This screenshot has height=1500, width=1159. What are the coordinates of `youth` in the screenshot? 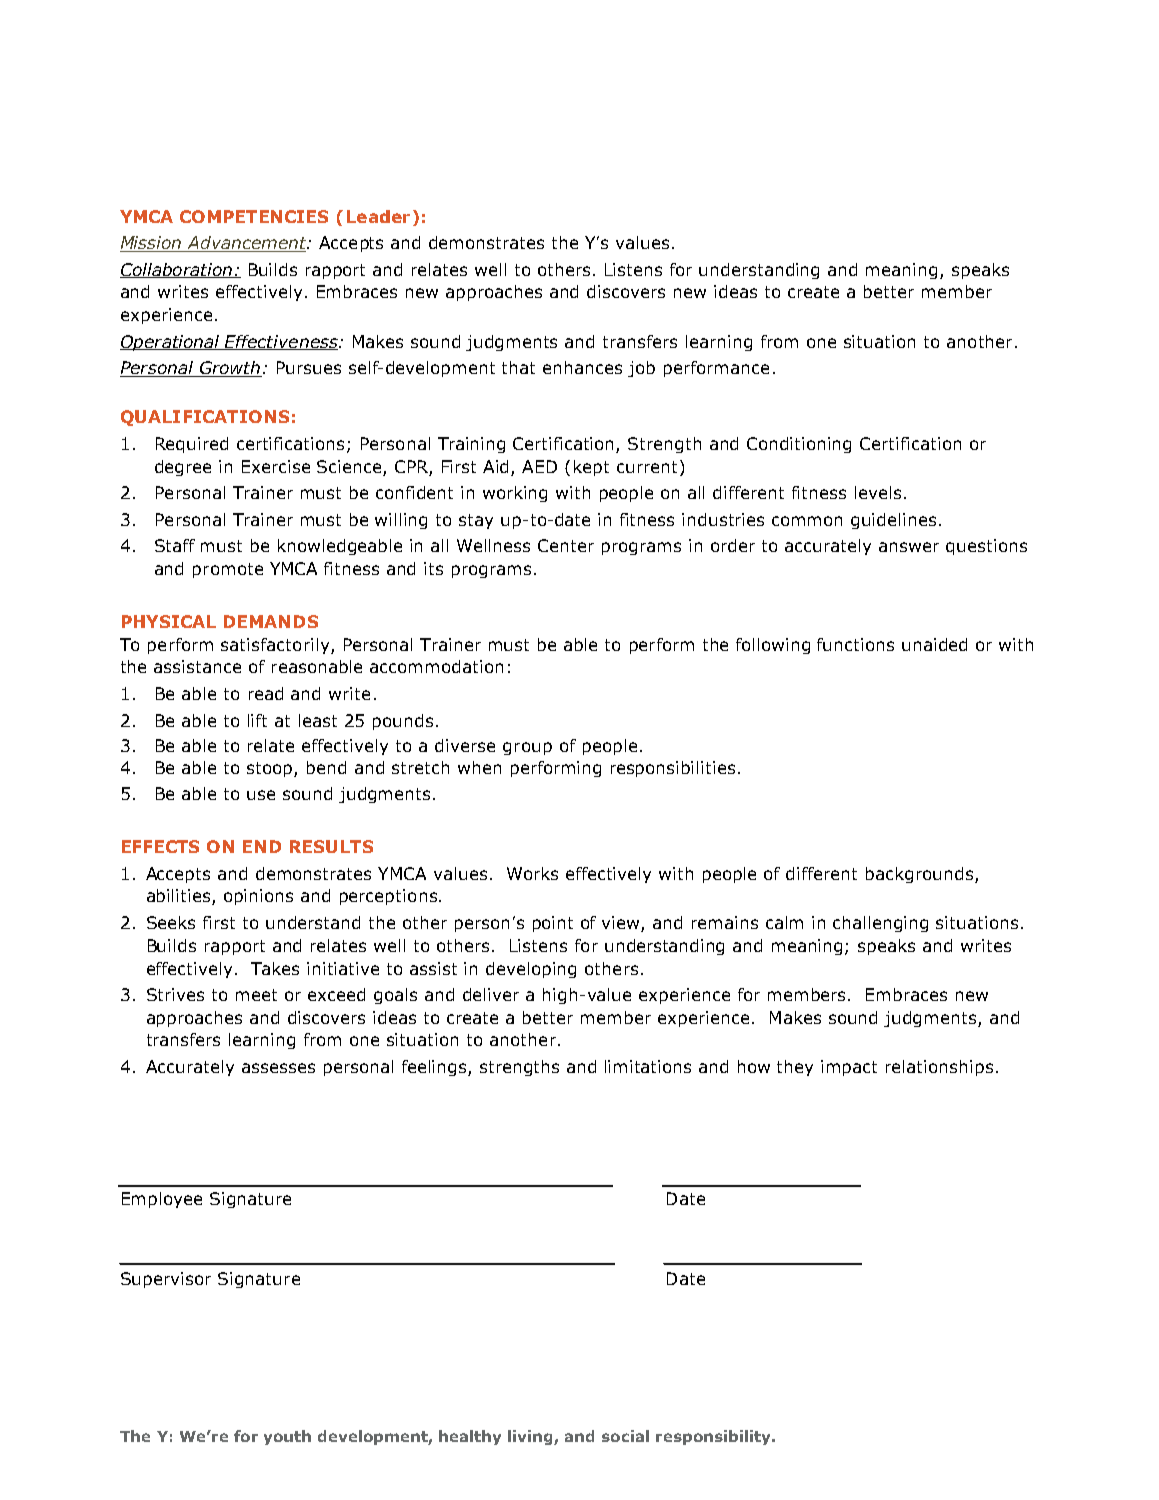 It's located at (287, 1437).
